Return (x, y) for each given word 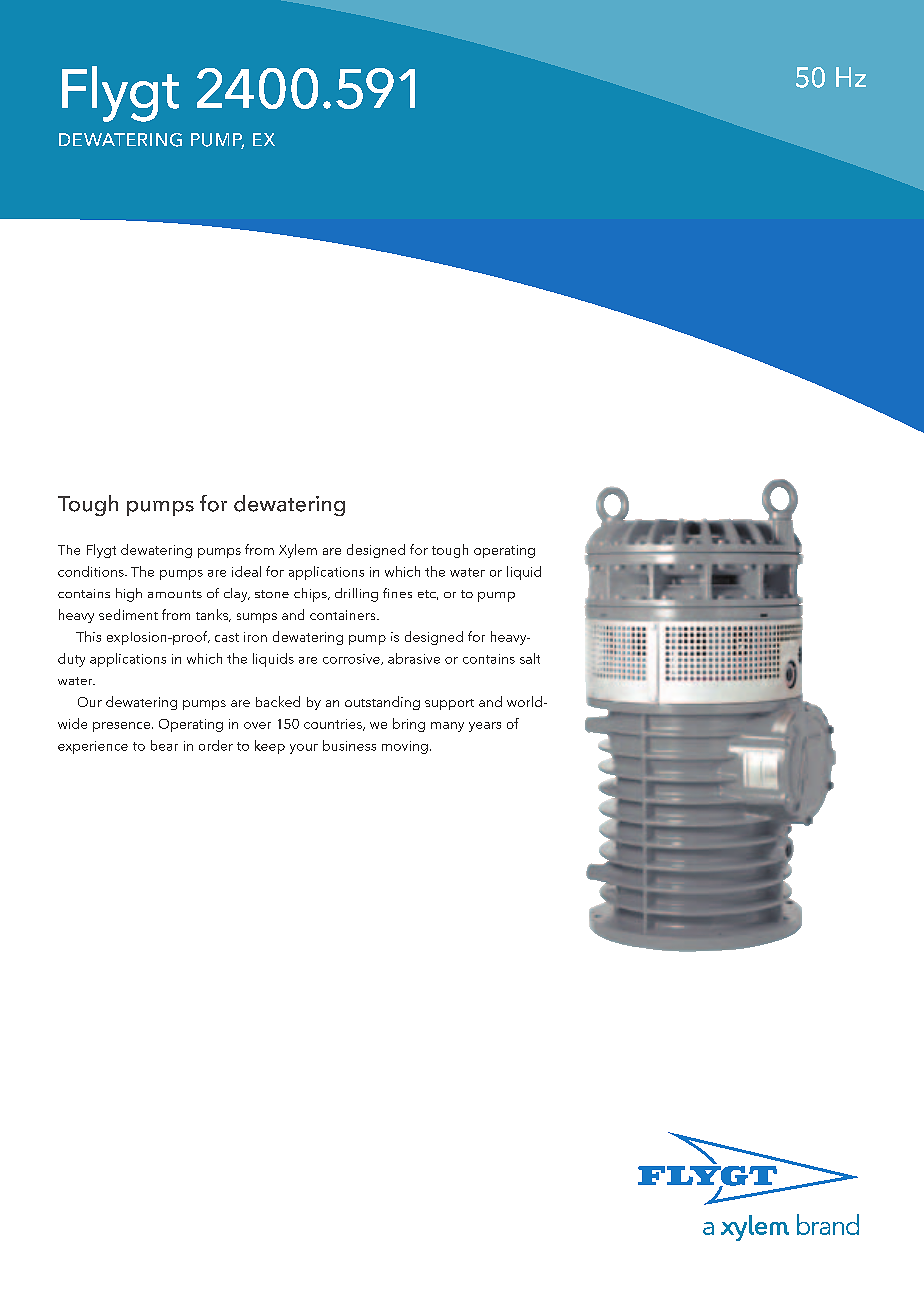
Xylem (298, 551)
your (304, 749)
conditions (92, 571)
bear (164, 745)
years (485, 727)
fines (397, 593)
